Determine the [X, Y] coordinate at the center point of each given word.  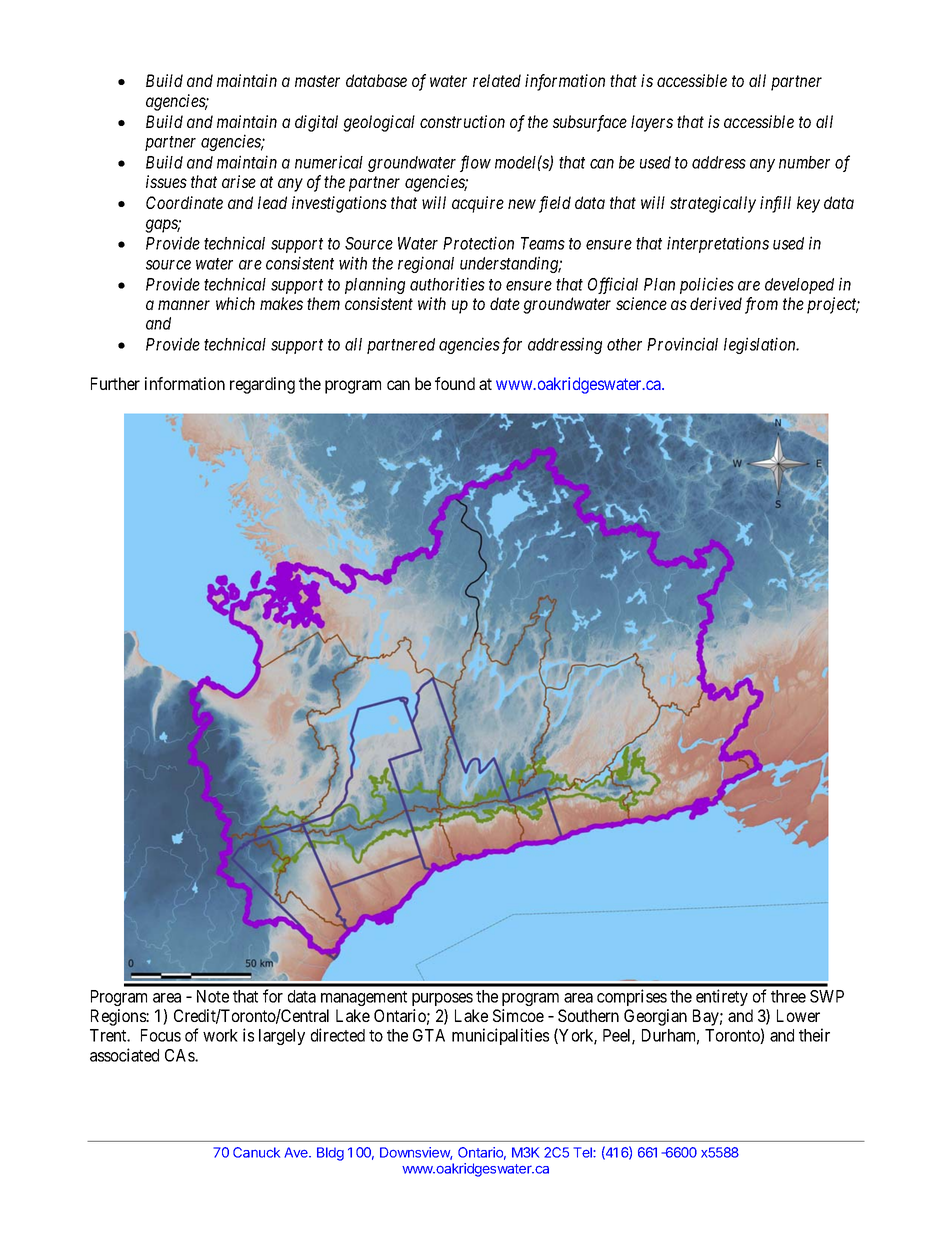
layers [652, 123]
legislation [761, 345]
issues [166, 181]
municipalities [500, 1036]
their [814, 1035]
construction [462, 121]
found [455, 383]
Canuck [256, 1152]
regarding [262, 385]
